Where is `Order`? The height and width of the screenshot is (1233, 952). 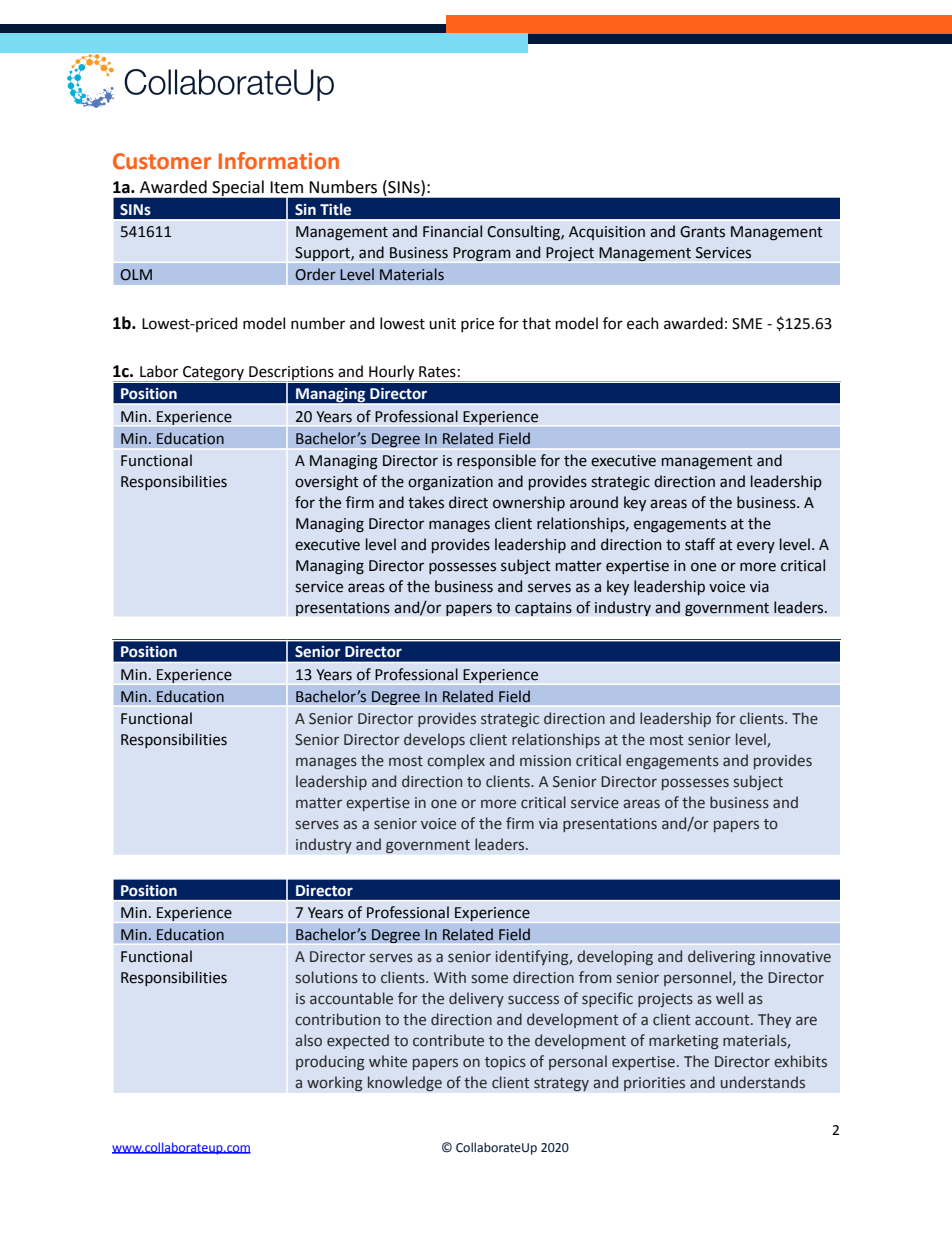
Order is located at coordinates (315, 274).
